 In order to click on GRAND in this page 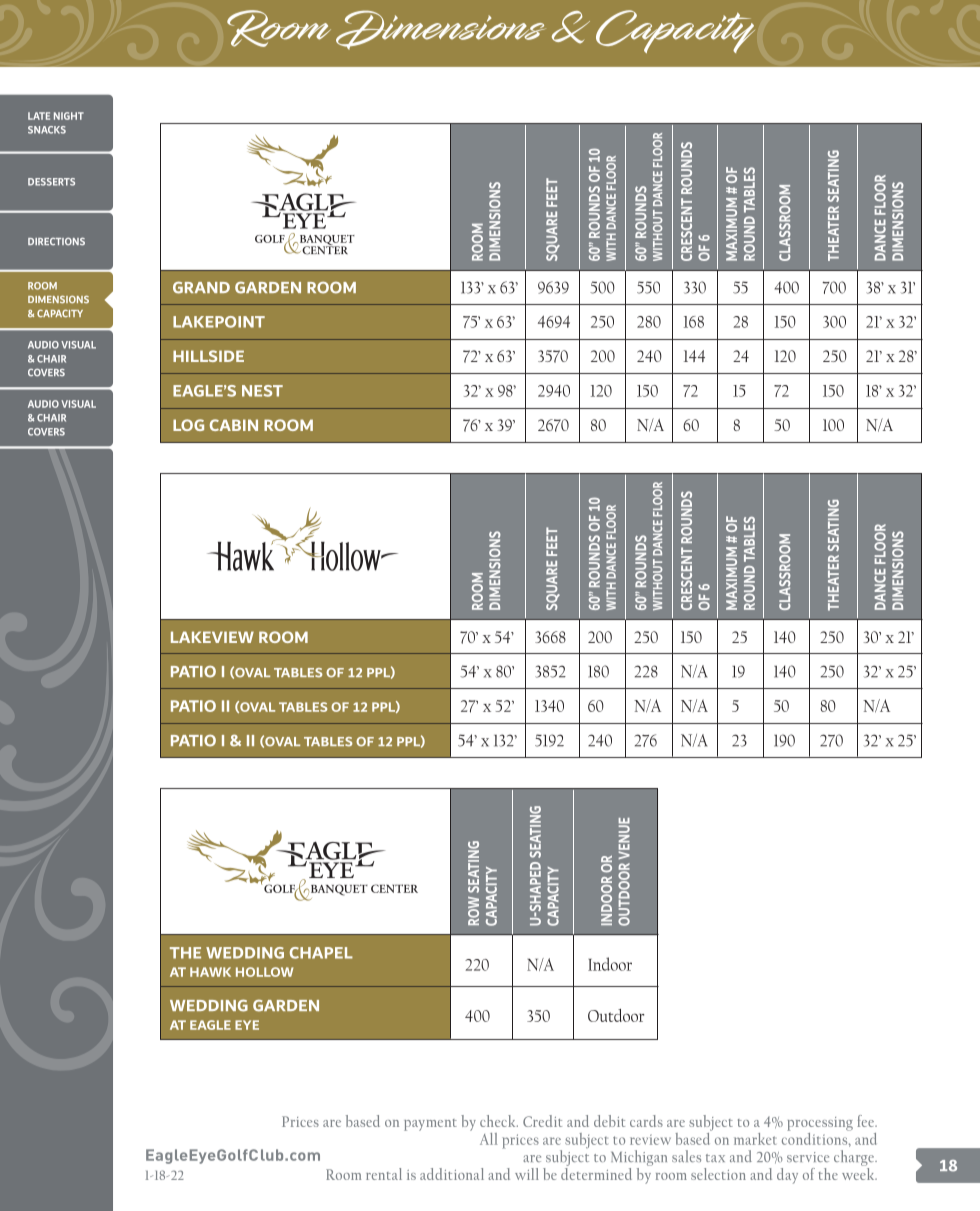, I will do `click(201, 287)`.
